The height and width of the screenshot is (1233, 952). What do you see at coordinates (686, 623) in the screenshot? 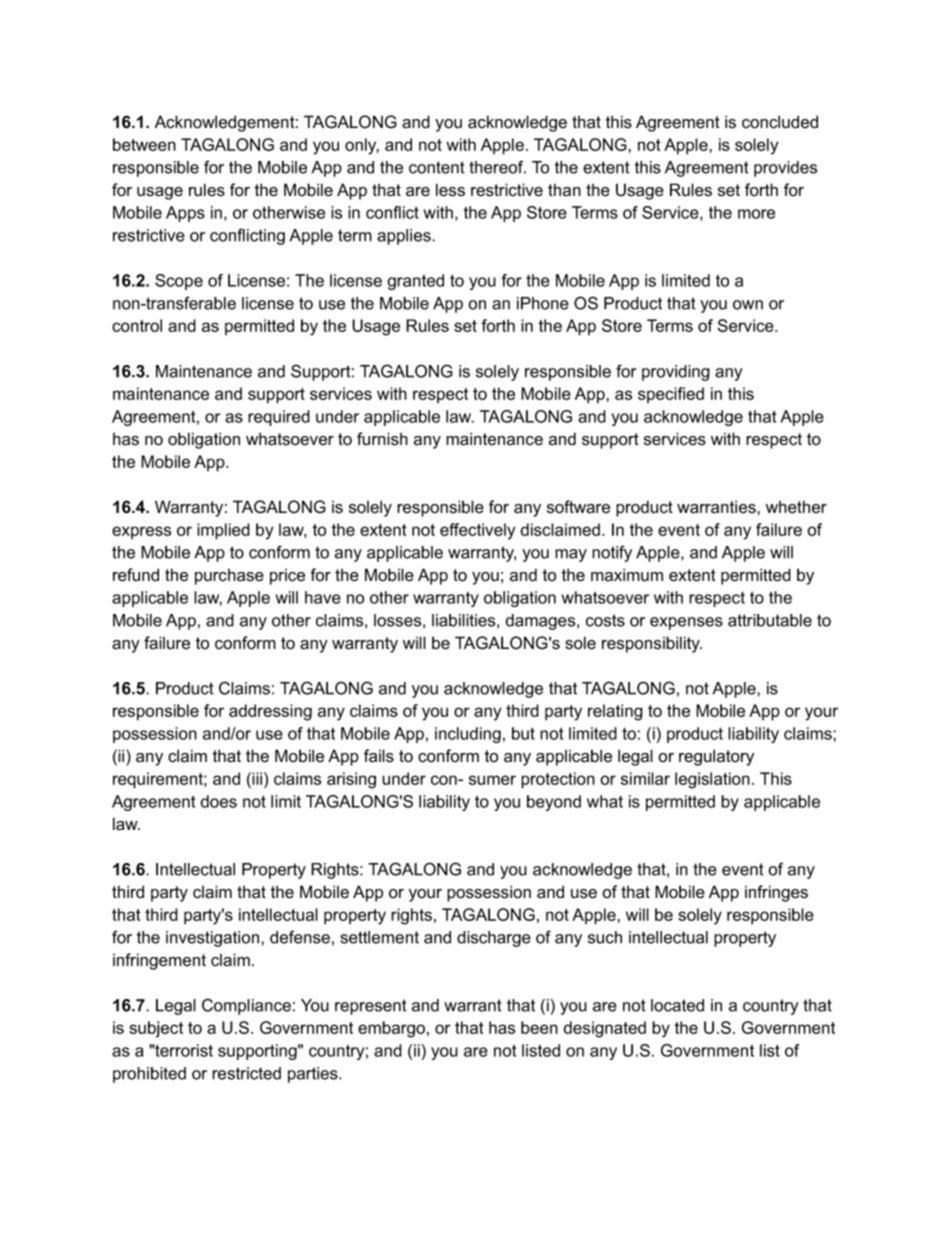
I see `expenses` at bounding box center [686, 623].
